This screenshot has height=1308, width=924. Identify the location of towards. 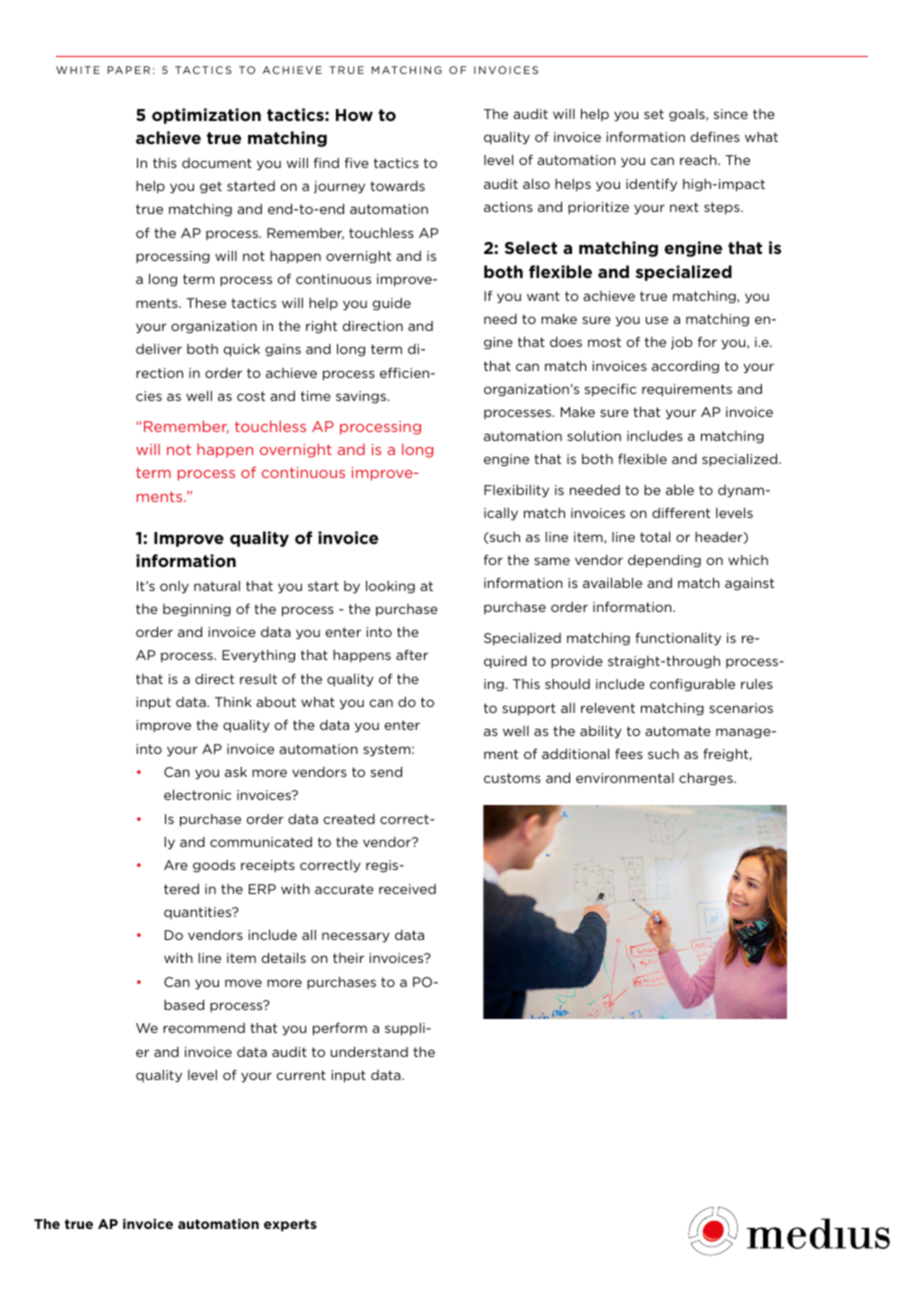
(397, 186).
